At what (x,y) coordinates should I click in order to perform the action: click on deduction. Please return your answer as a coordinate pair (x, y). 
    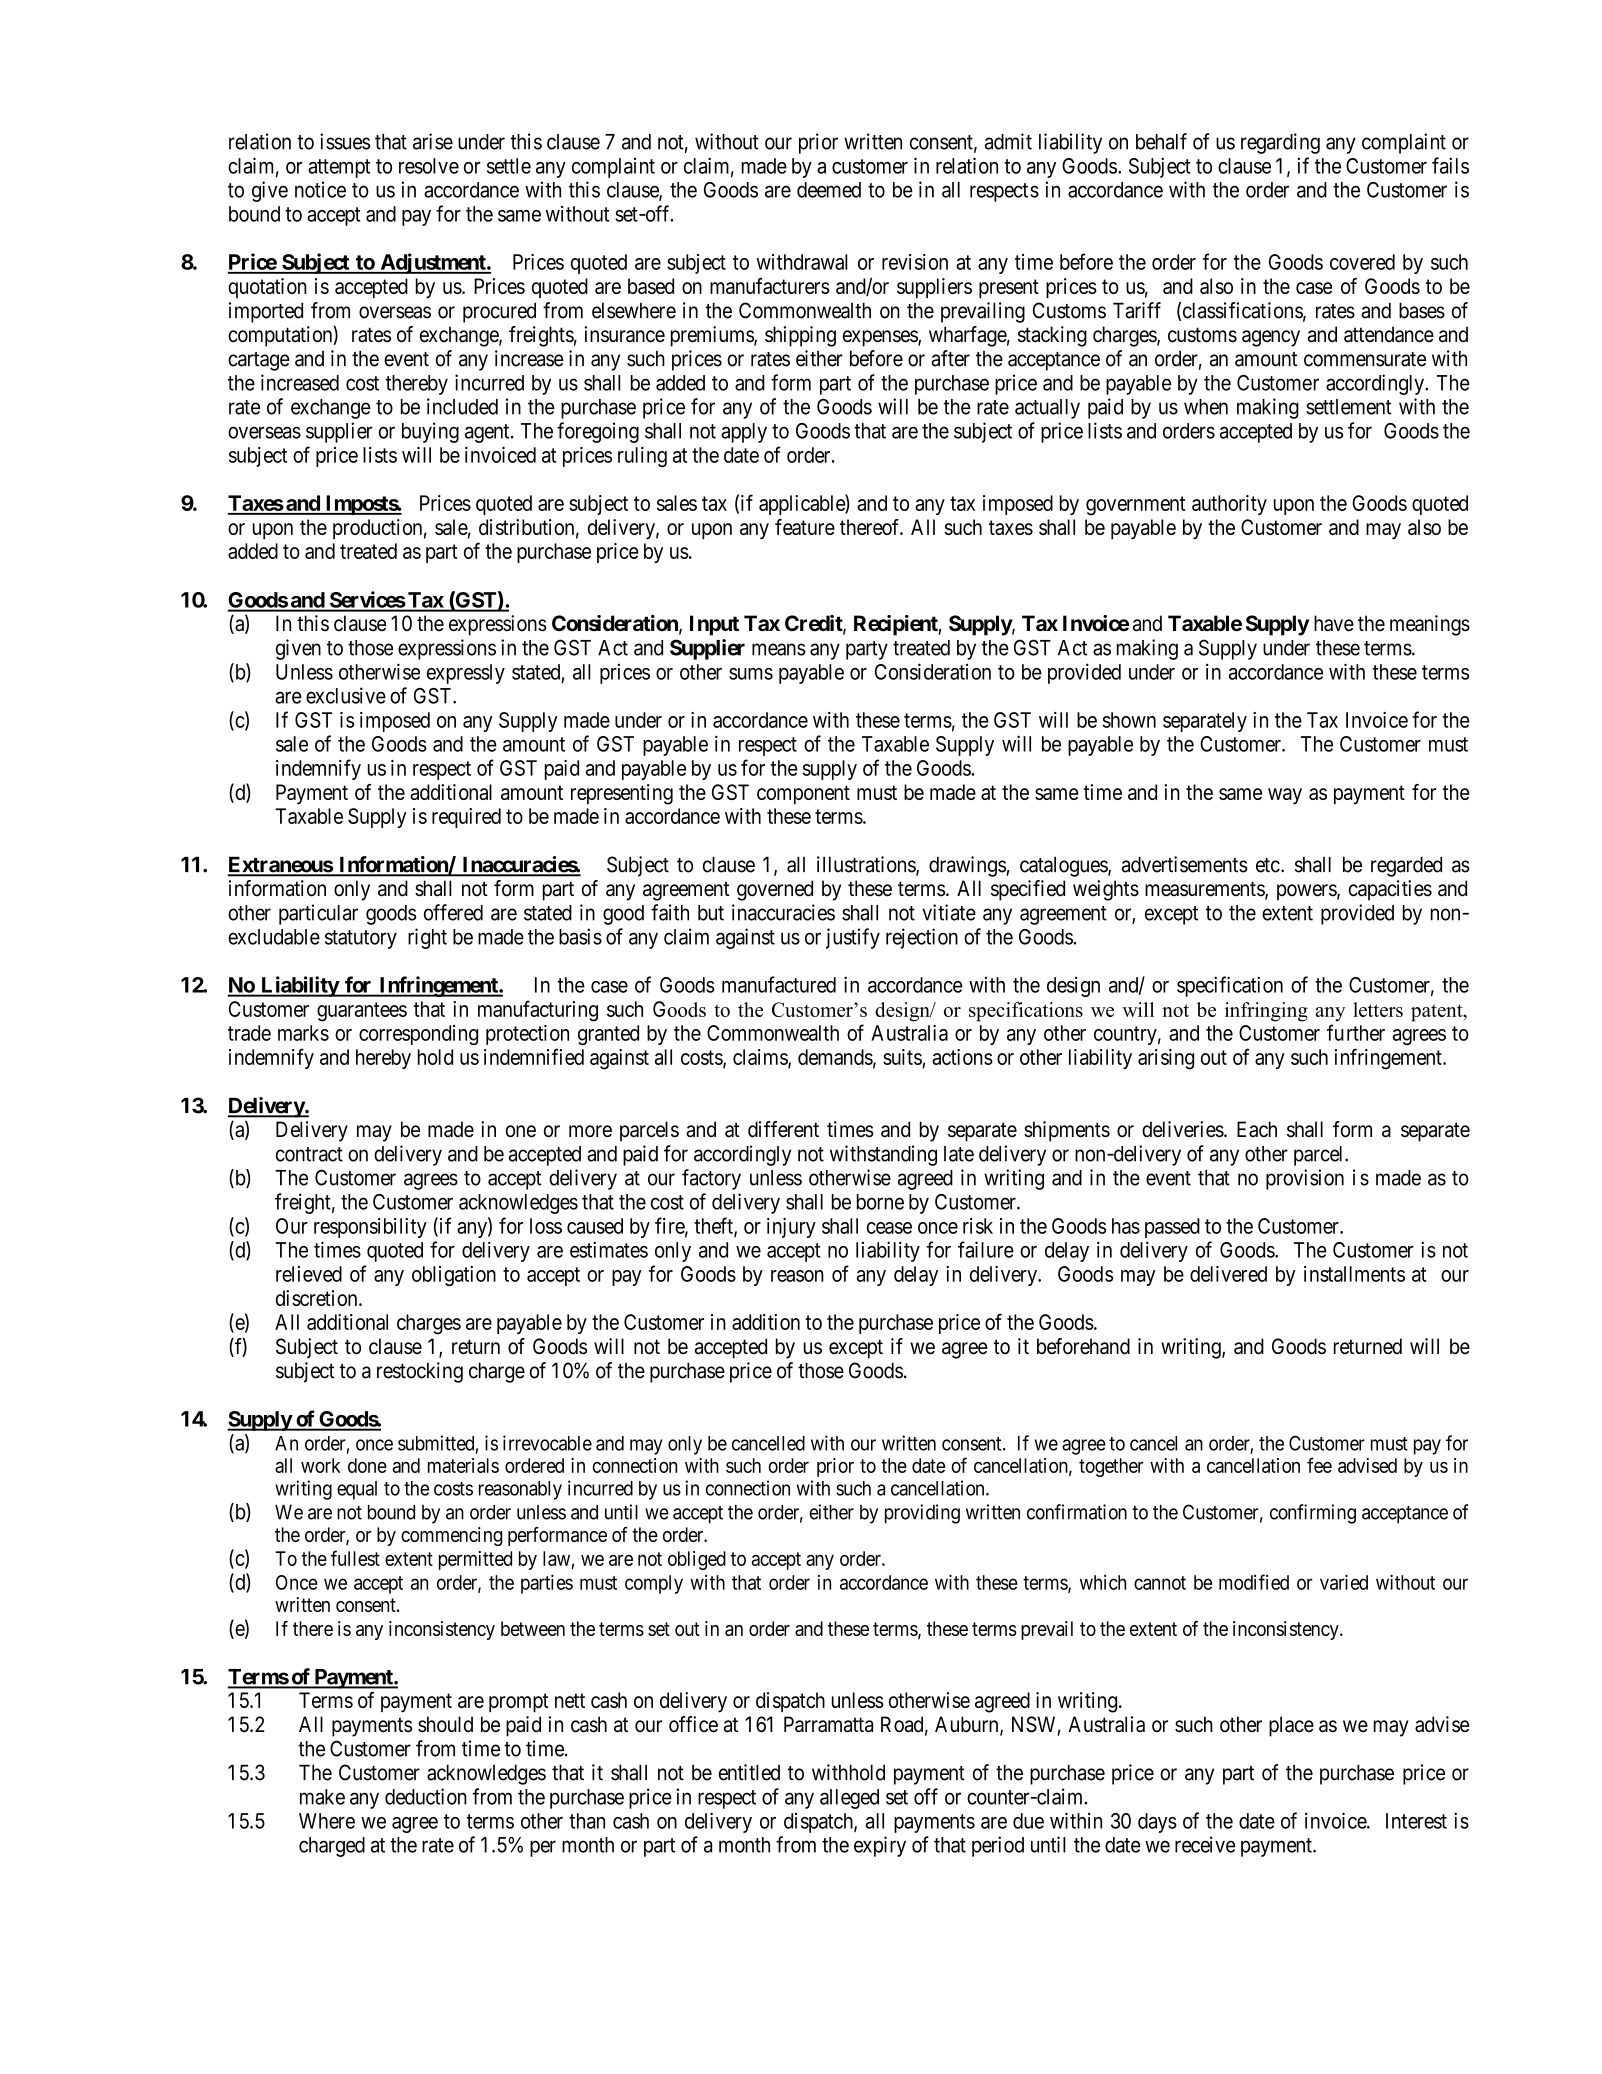
    Looking at the image, I should click on (426, 1796).
